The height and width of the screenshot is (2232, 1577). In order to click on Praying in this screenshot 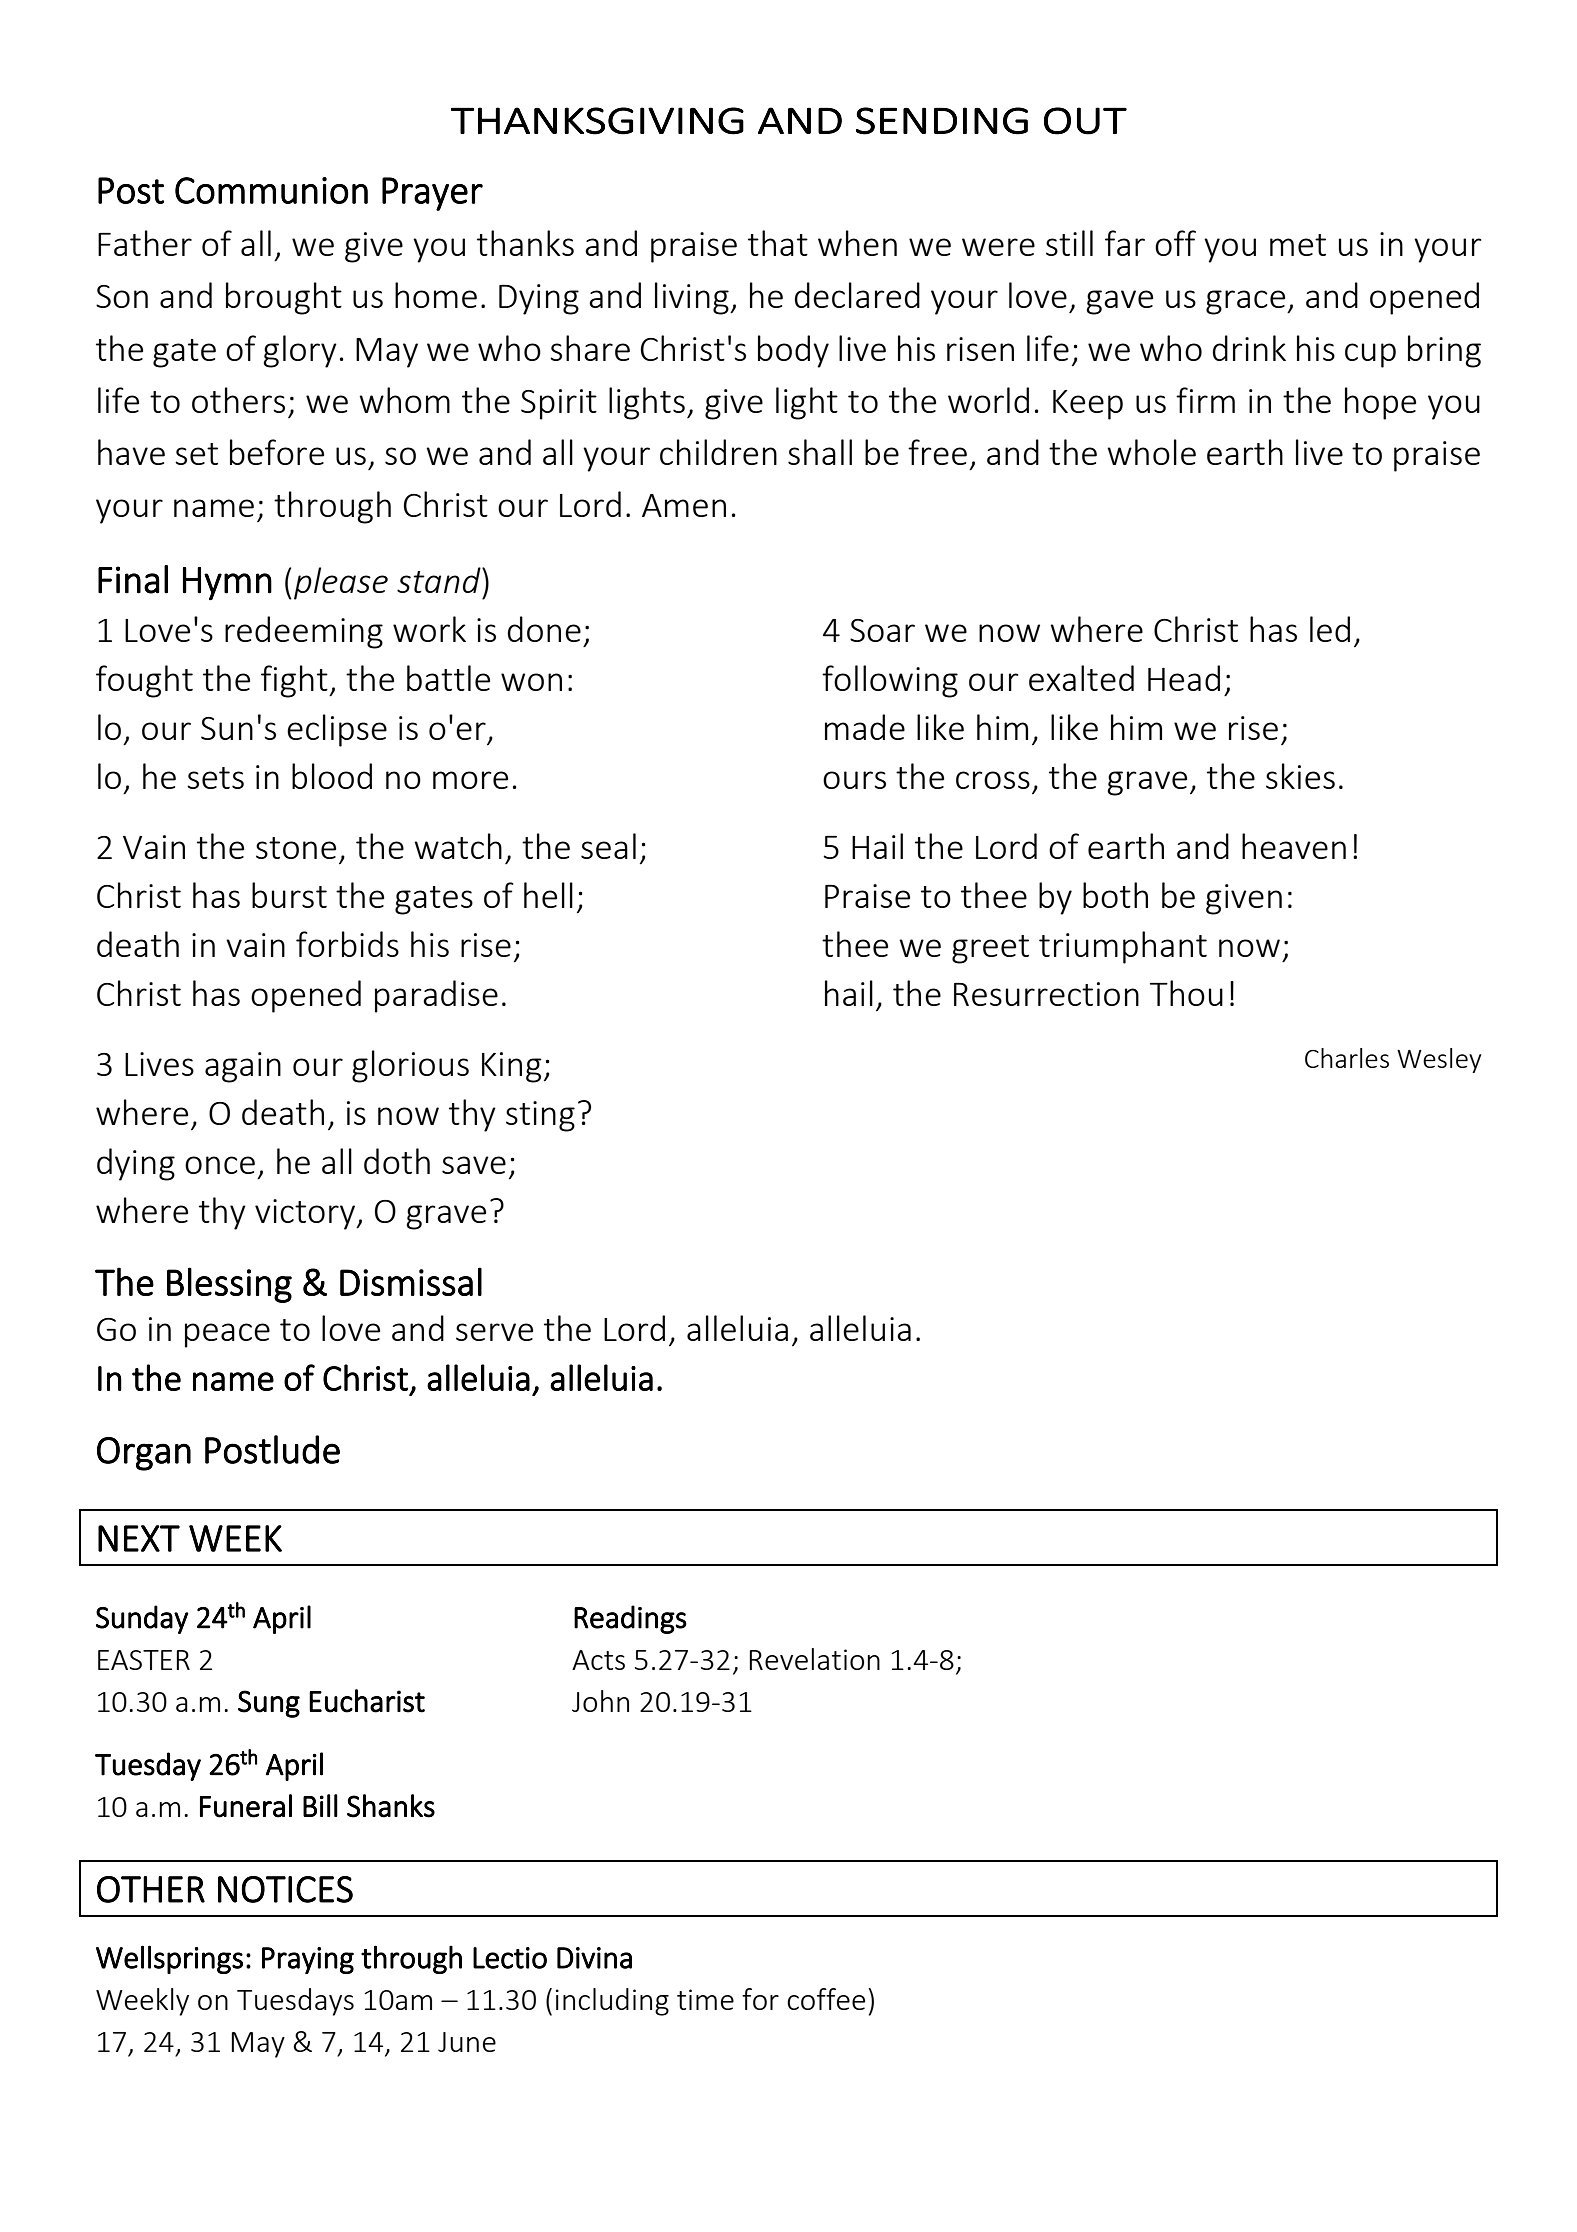, I will do `click(308, 1960)`.
